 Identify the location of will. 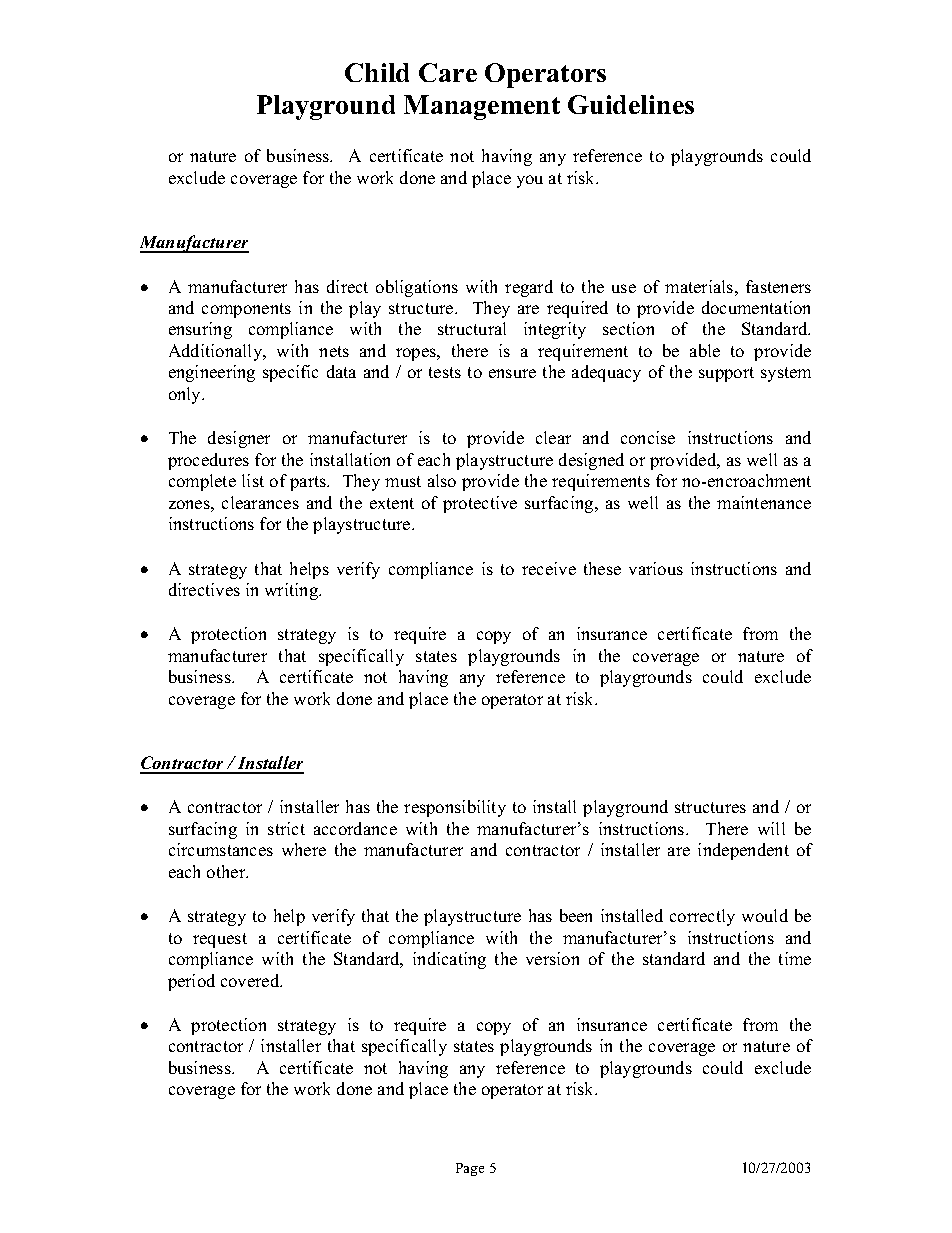
(771, 828).
